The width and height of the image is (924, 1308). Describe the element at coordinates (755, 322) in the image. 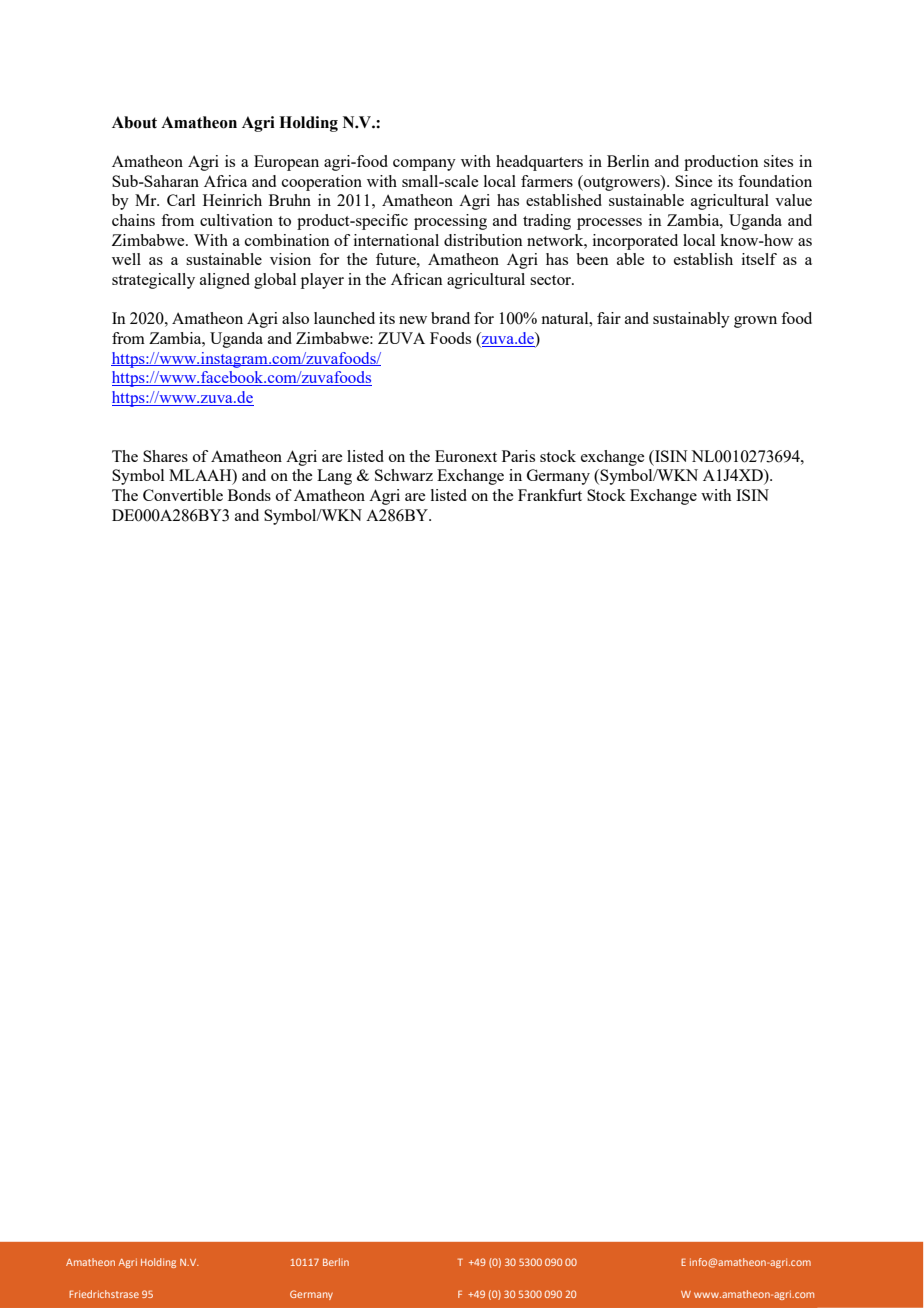

I see `grown` at that location.
